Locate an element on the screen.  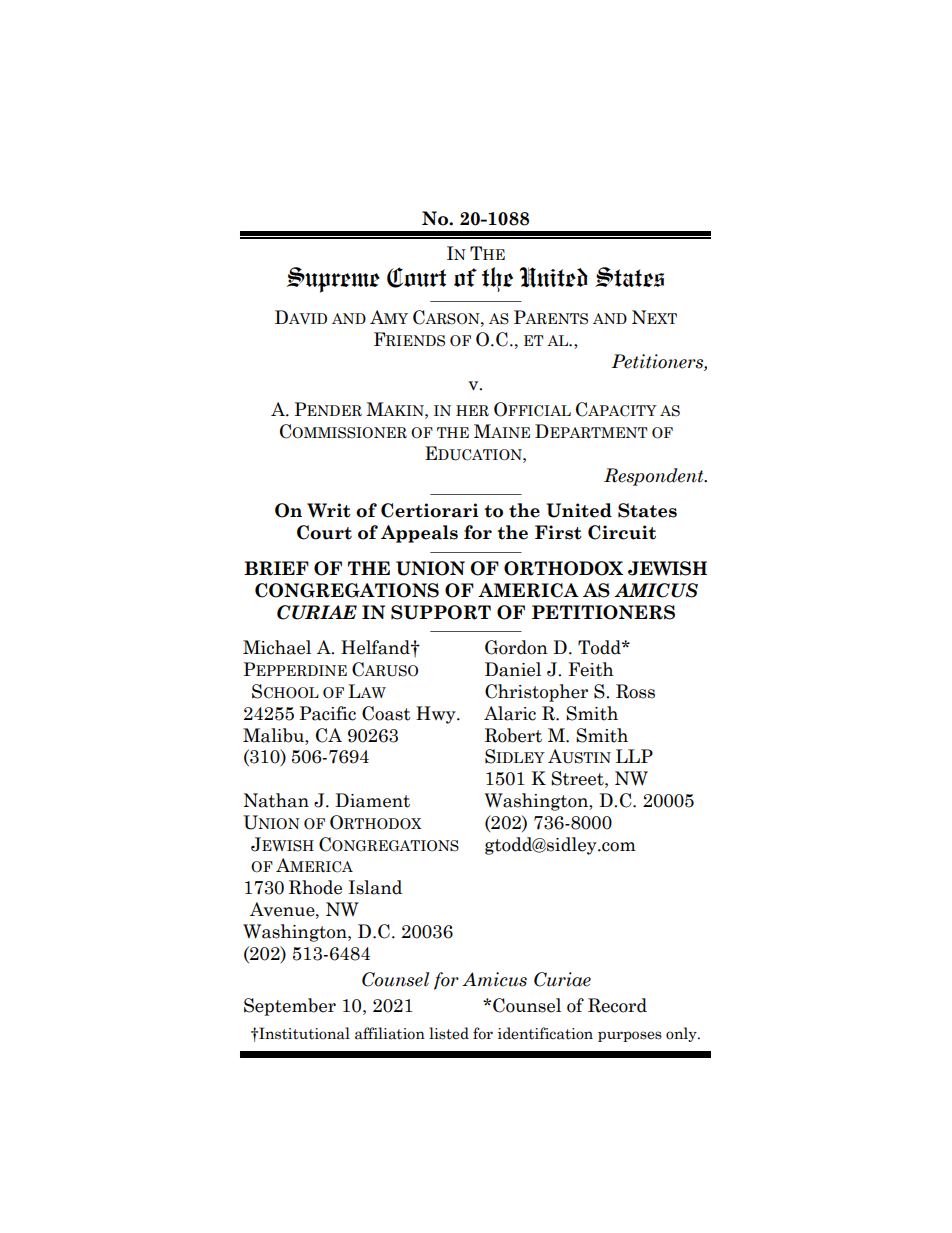
Ross is located at coordinates (635, 691).
